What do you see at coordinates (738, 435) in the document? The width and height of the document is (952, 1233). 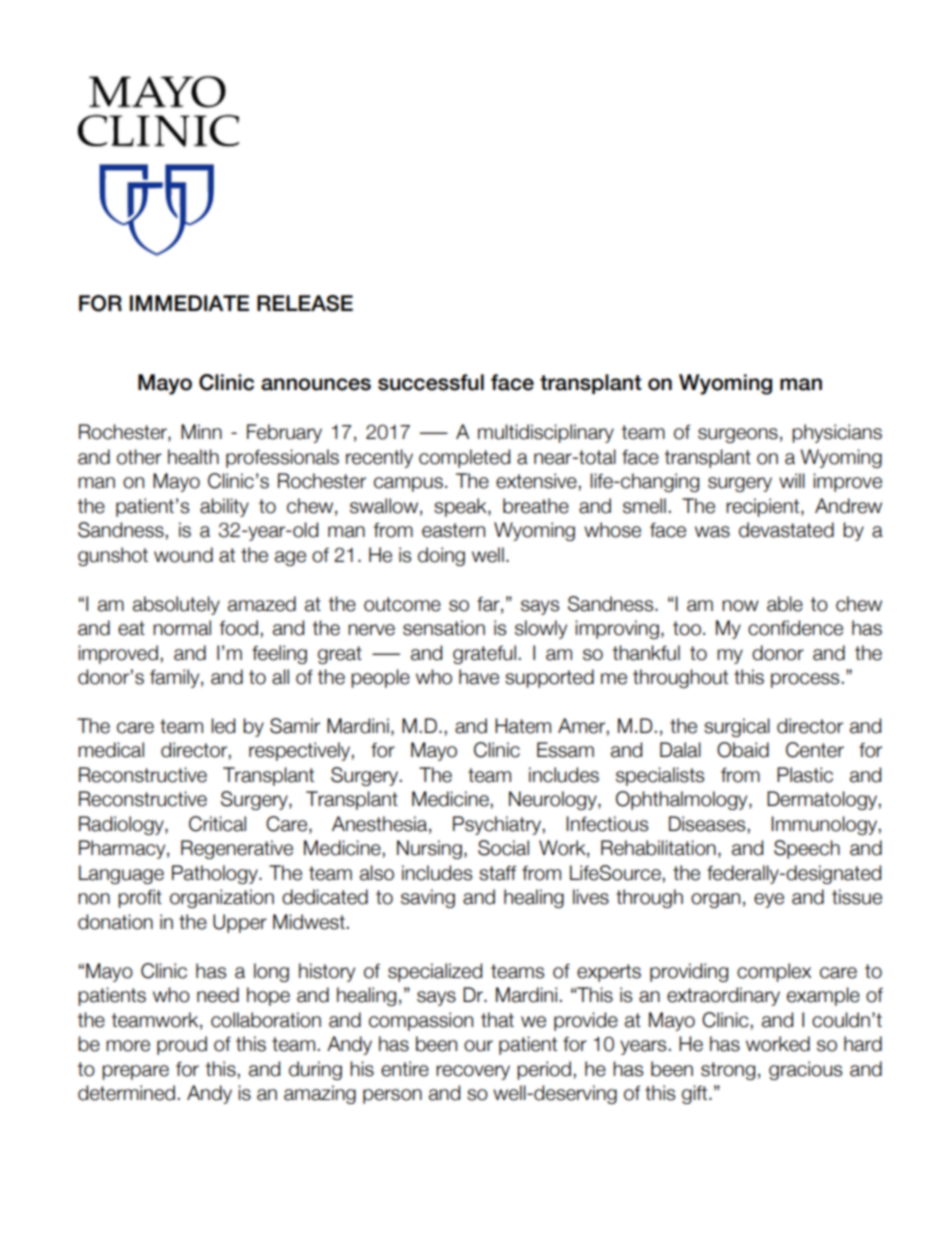 I see `surgeons` at bounding box center [738, 435].
